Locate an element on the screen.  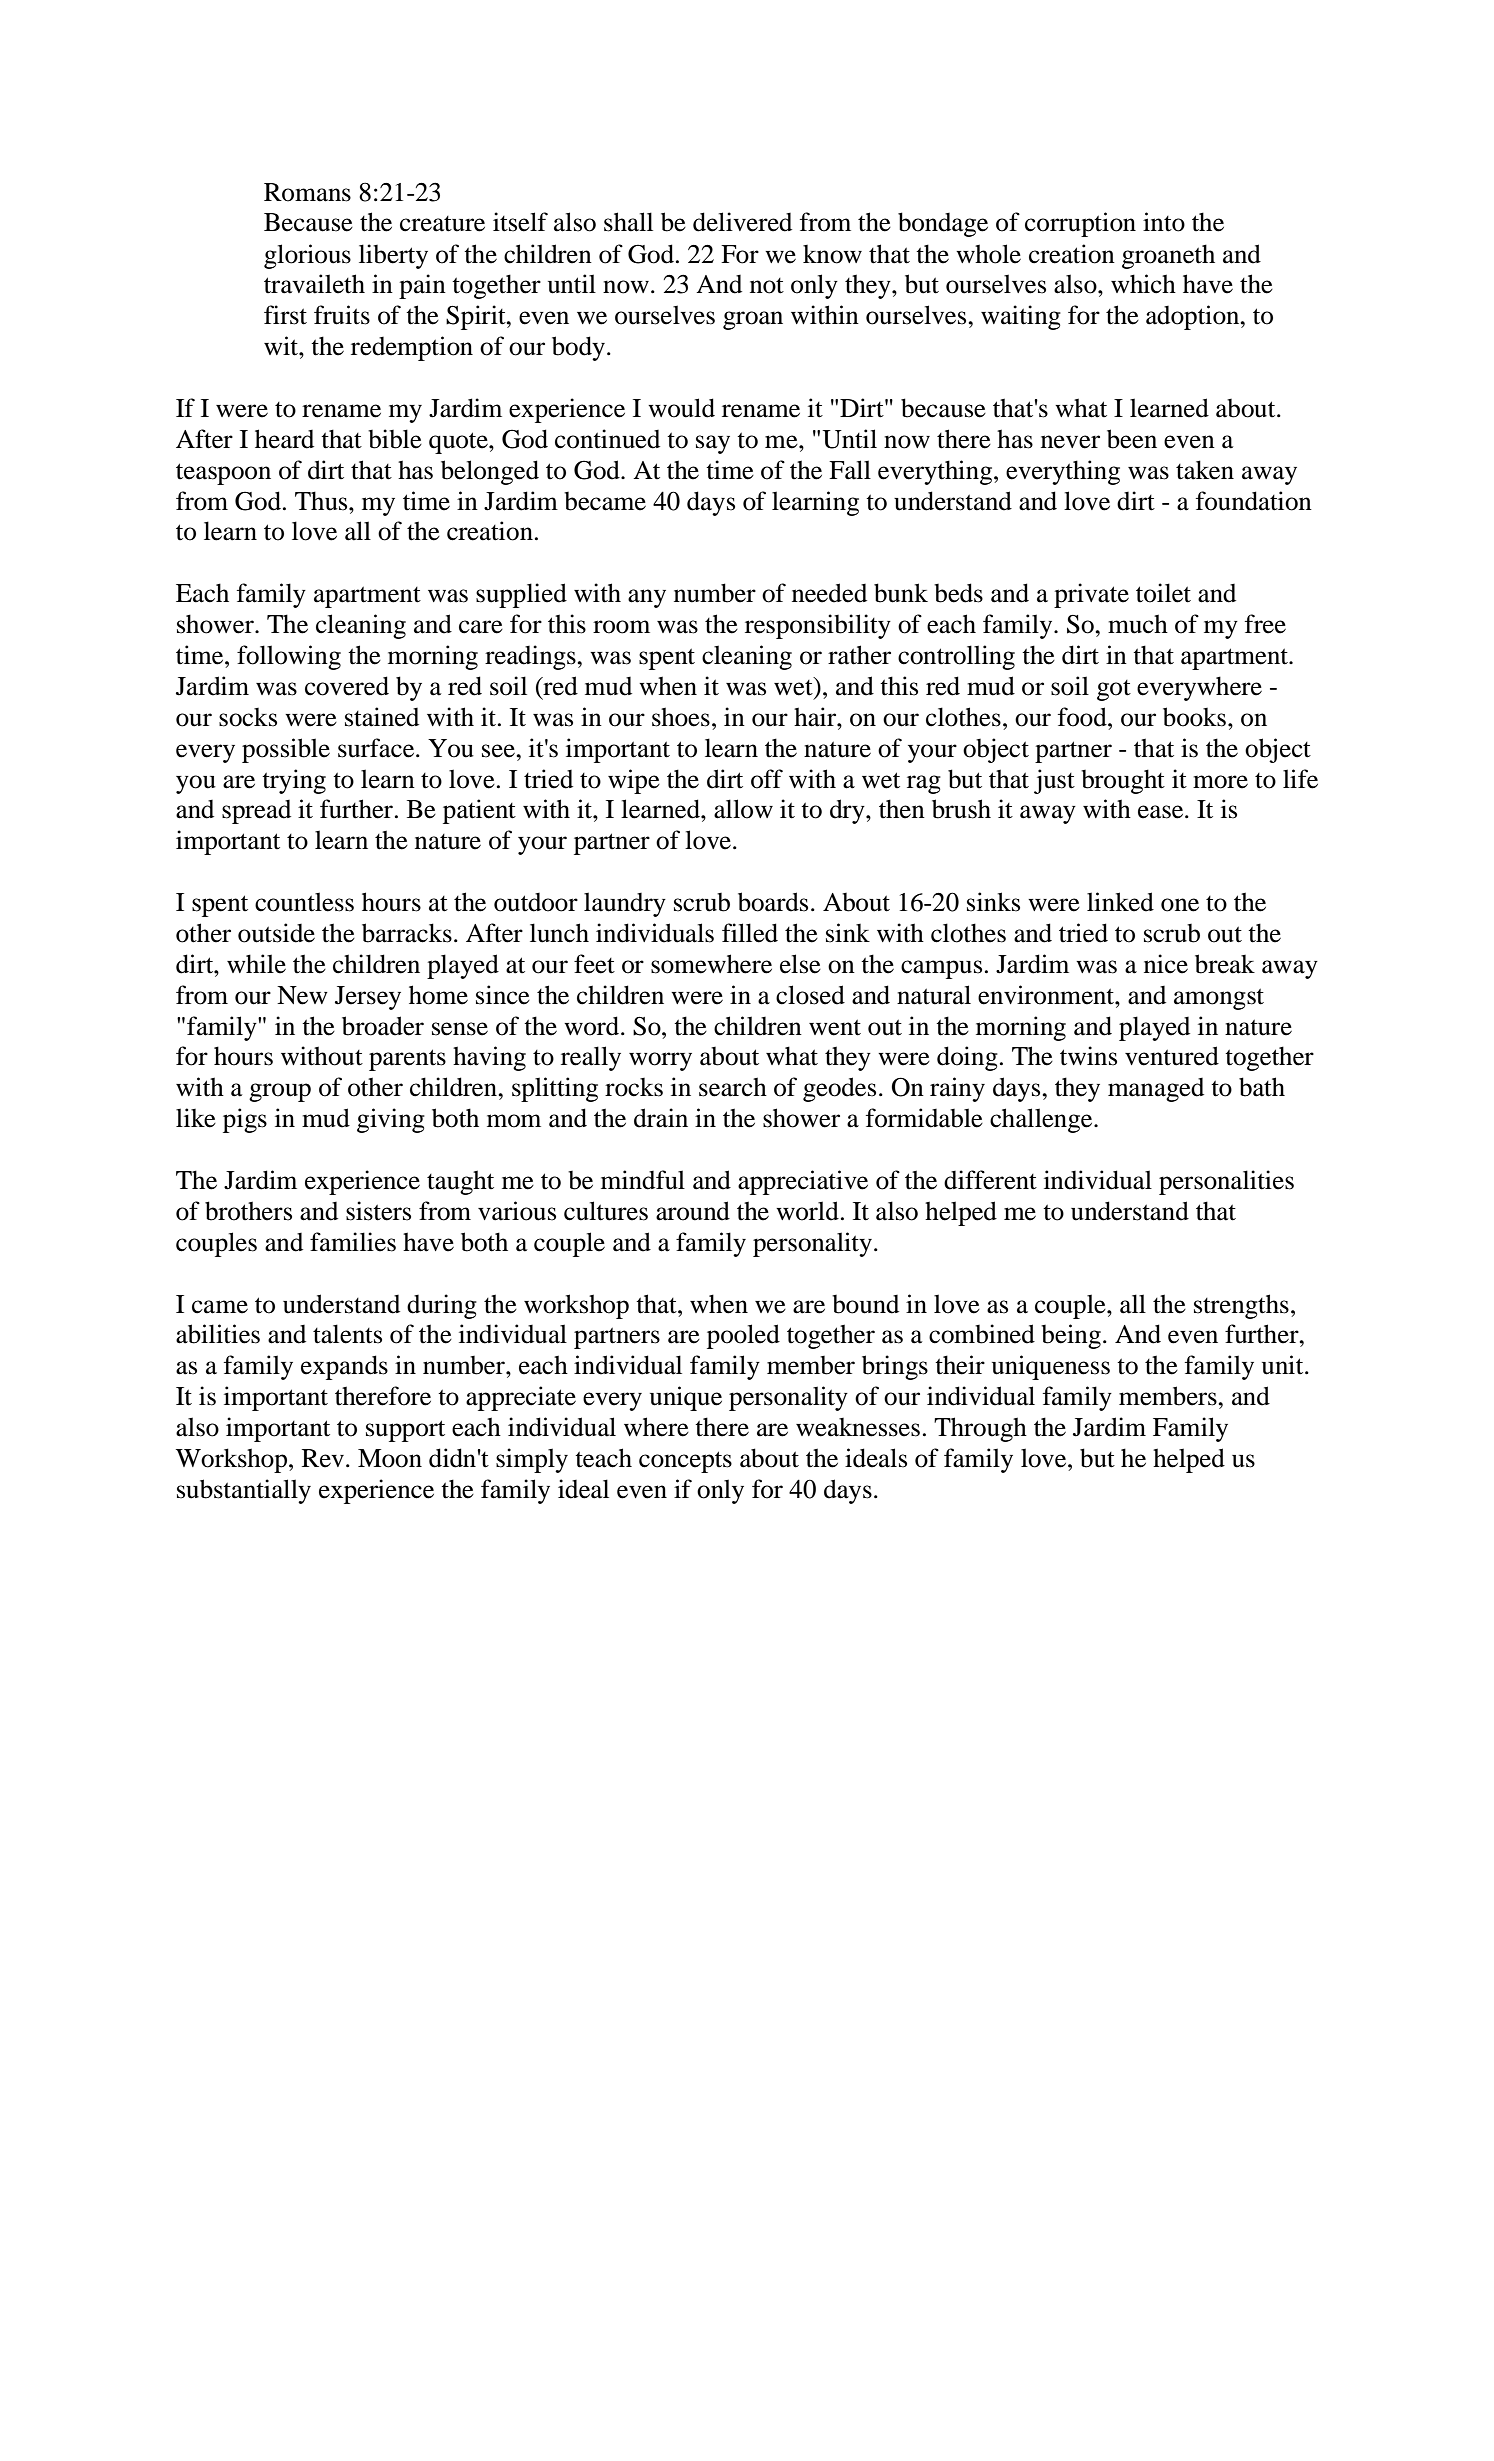
into is located at coordinates (1164, 222).
